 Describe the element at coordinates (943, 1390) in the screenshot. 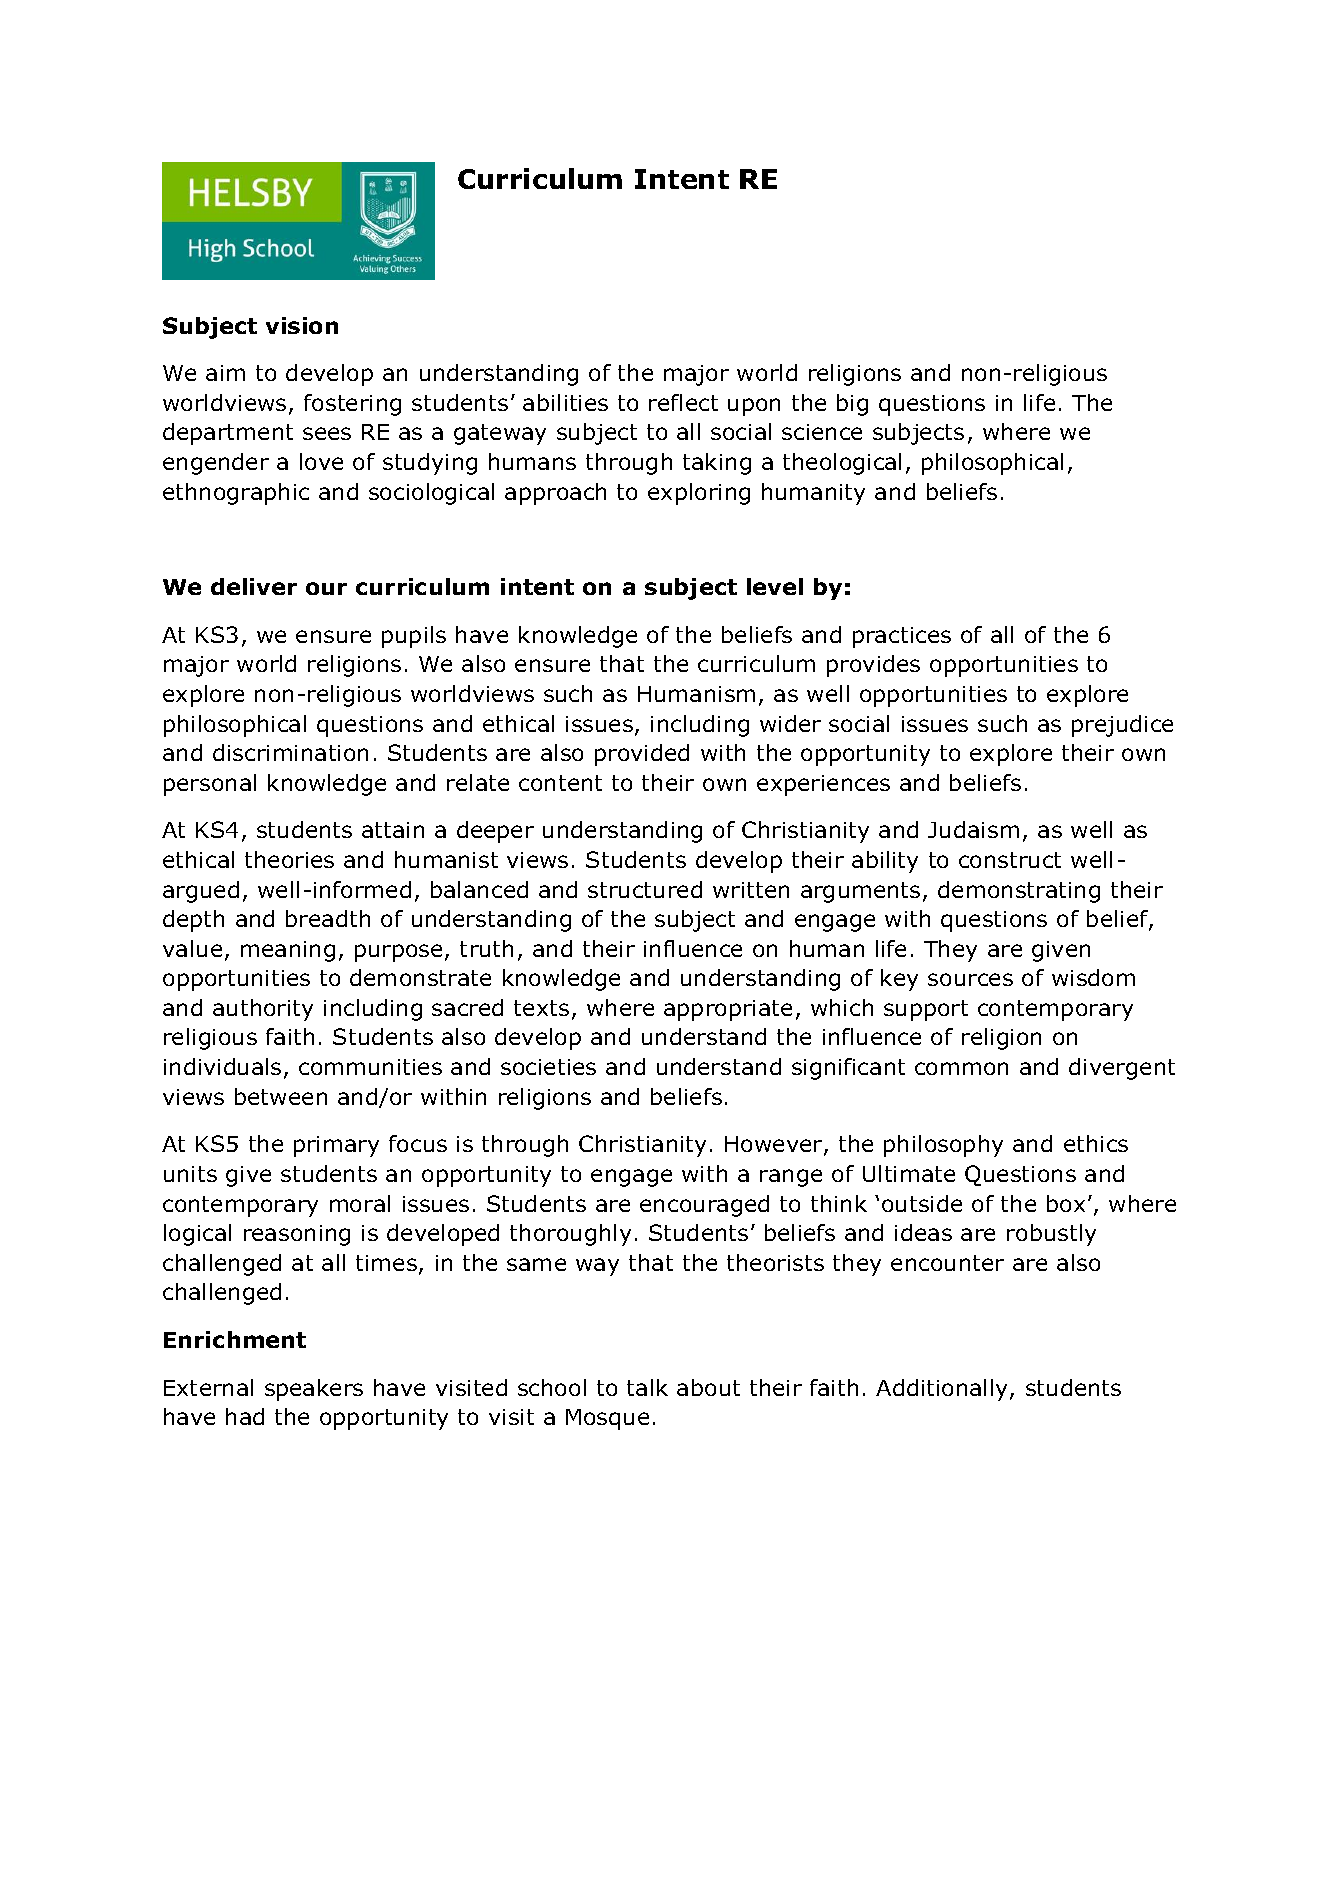

I see `Additionally` at that location.
